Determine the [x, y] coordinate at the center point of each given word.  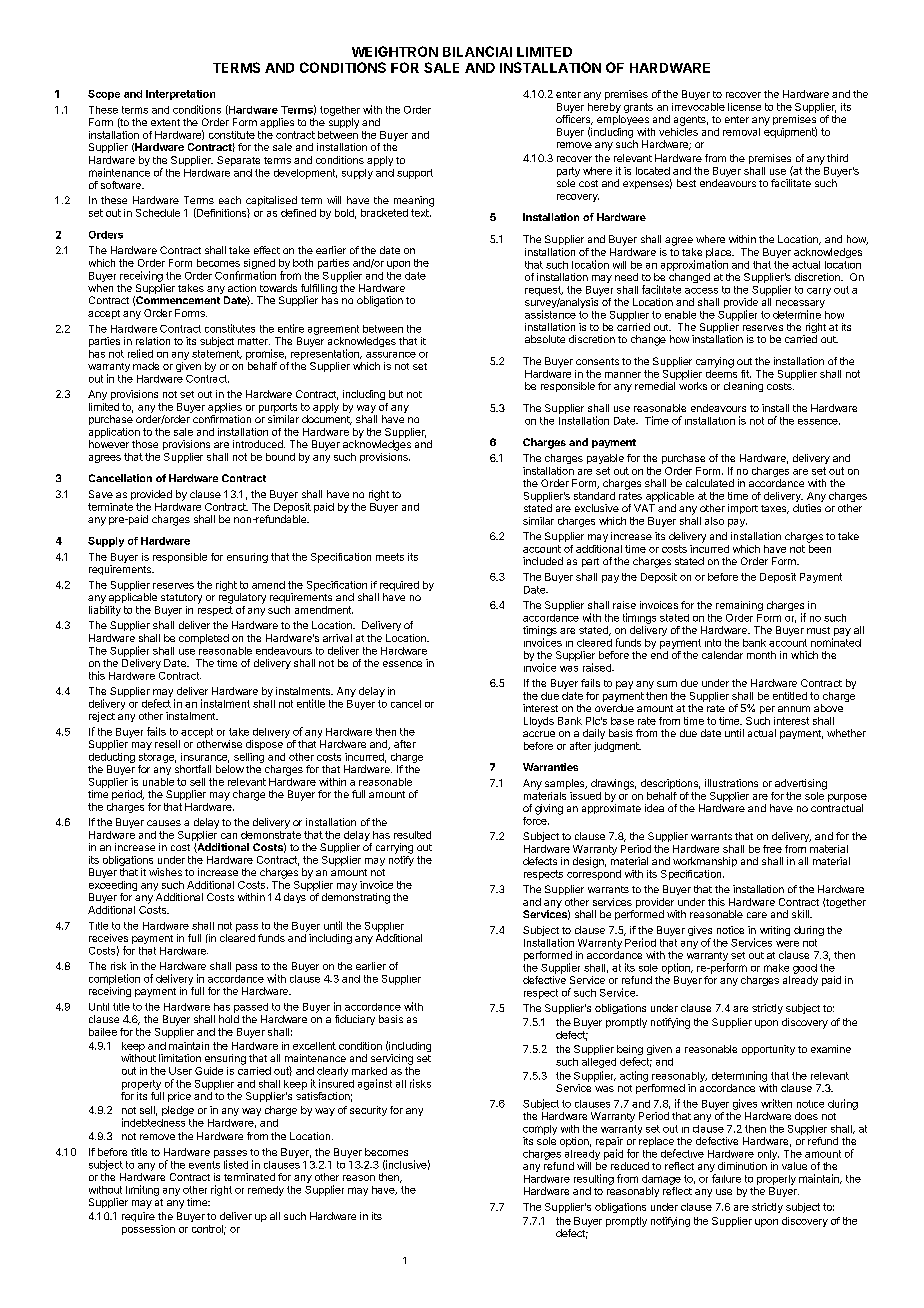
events [204, 1165]
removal [741, 132]
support [415, 174]
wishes [165, 872]
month [761, 655]
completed [204, 639]
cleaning [743, 387]
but [396, 394]
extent [165, 122]
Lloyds [539, 722]
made [146, 366]
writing [775, 931]
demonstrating [356, 898]
